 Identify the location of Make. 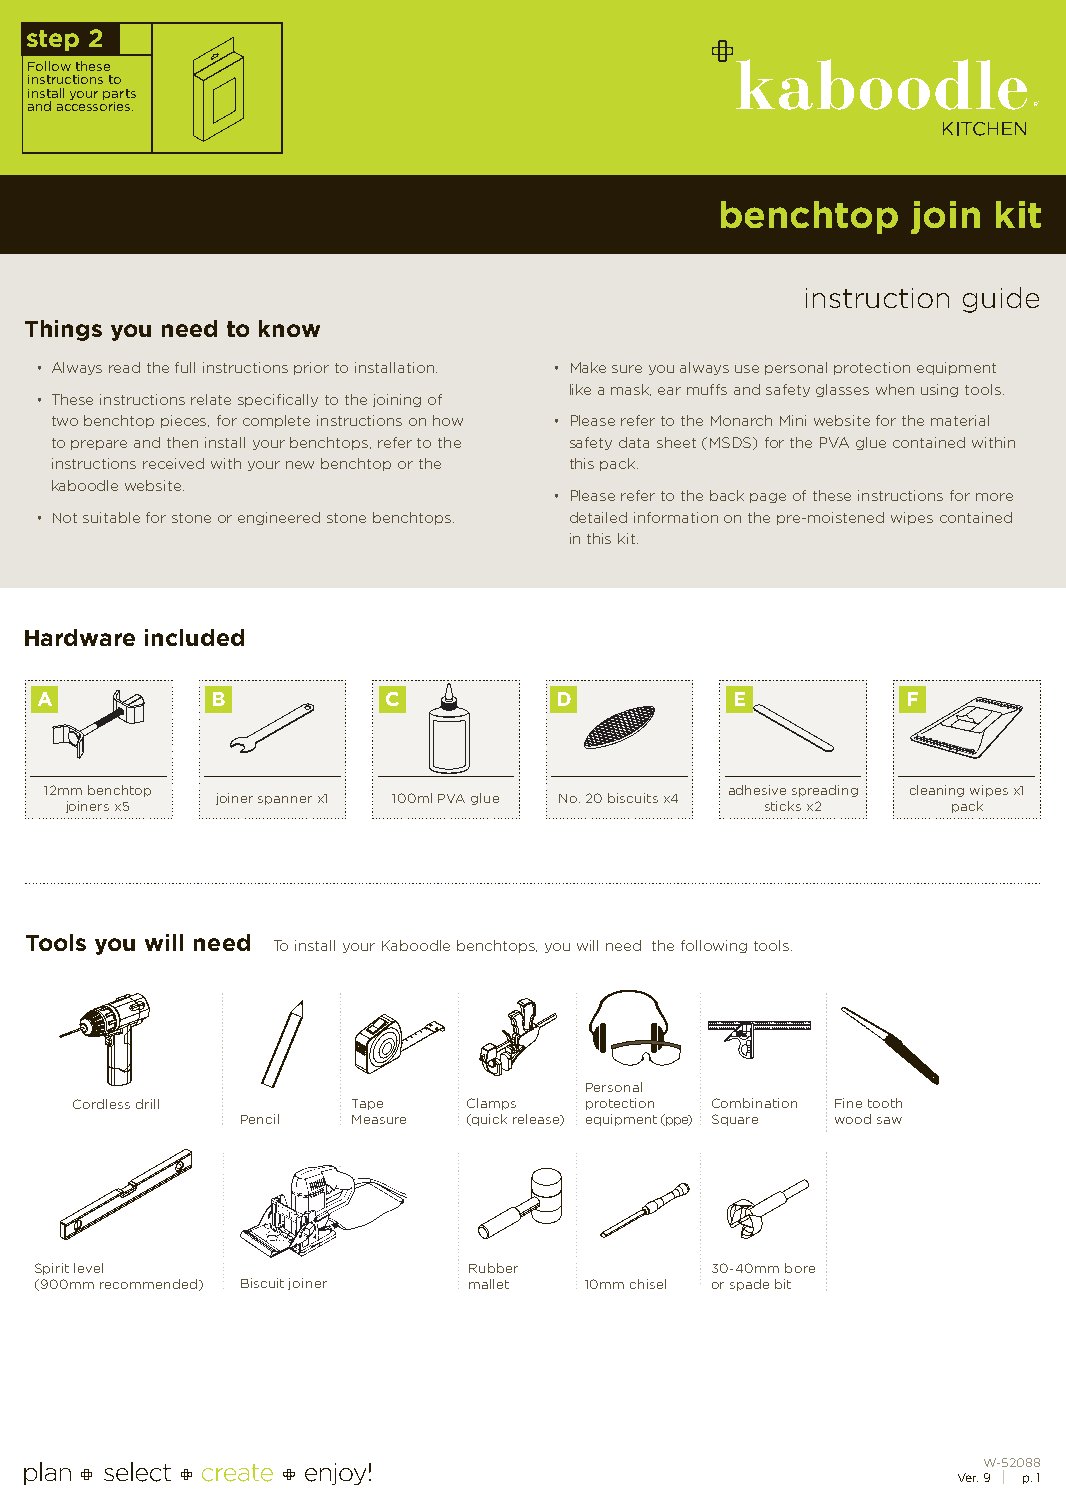
(588, 367).
